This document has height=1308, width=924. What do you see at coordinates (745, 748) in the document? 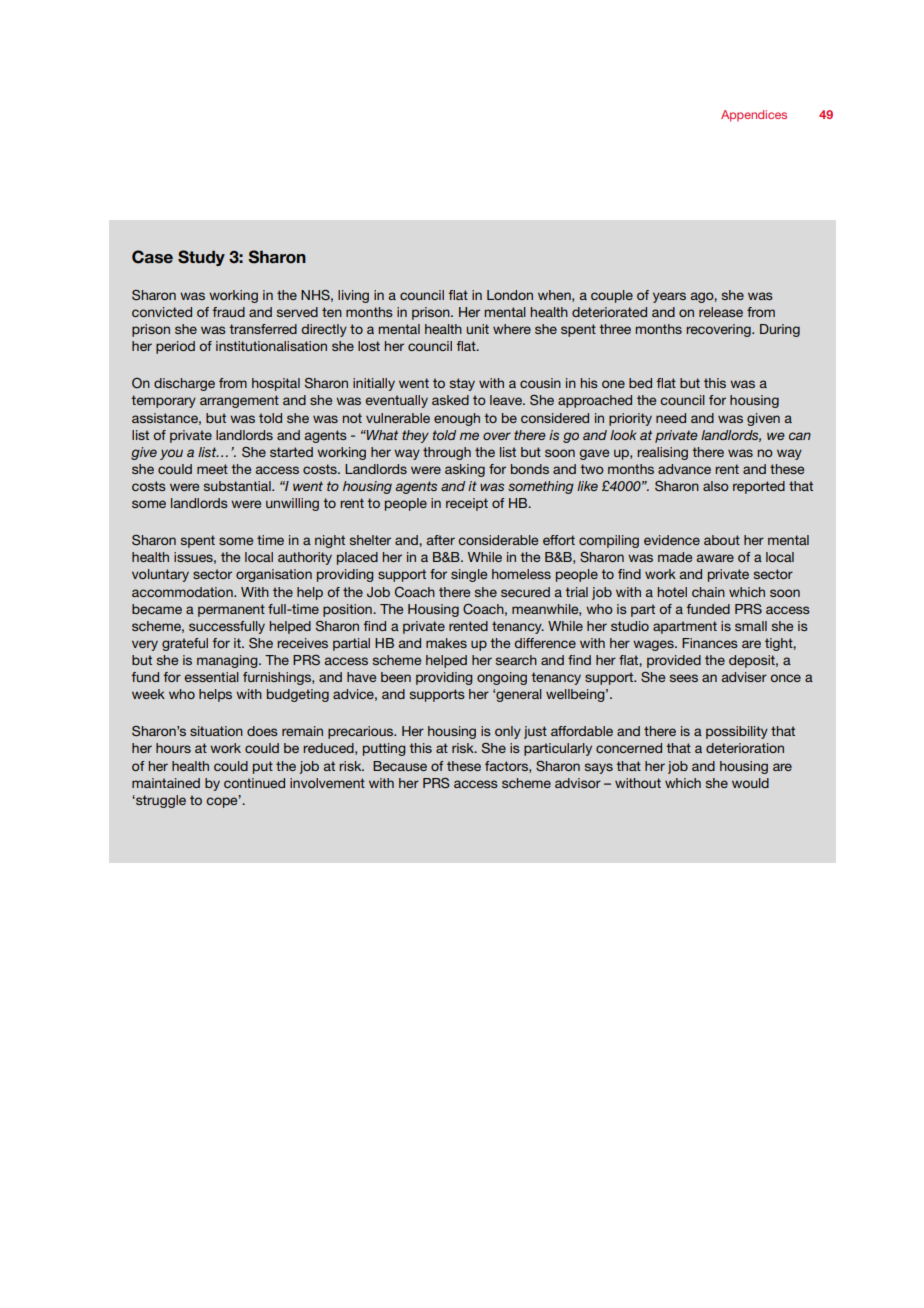
I see `deterioration` at bounding box center [745, 748].
